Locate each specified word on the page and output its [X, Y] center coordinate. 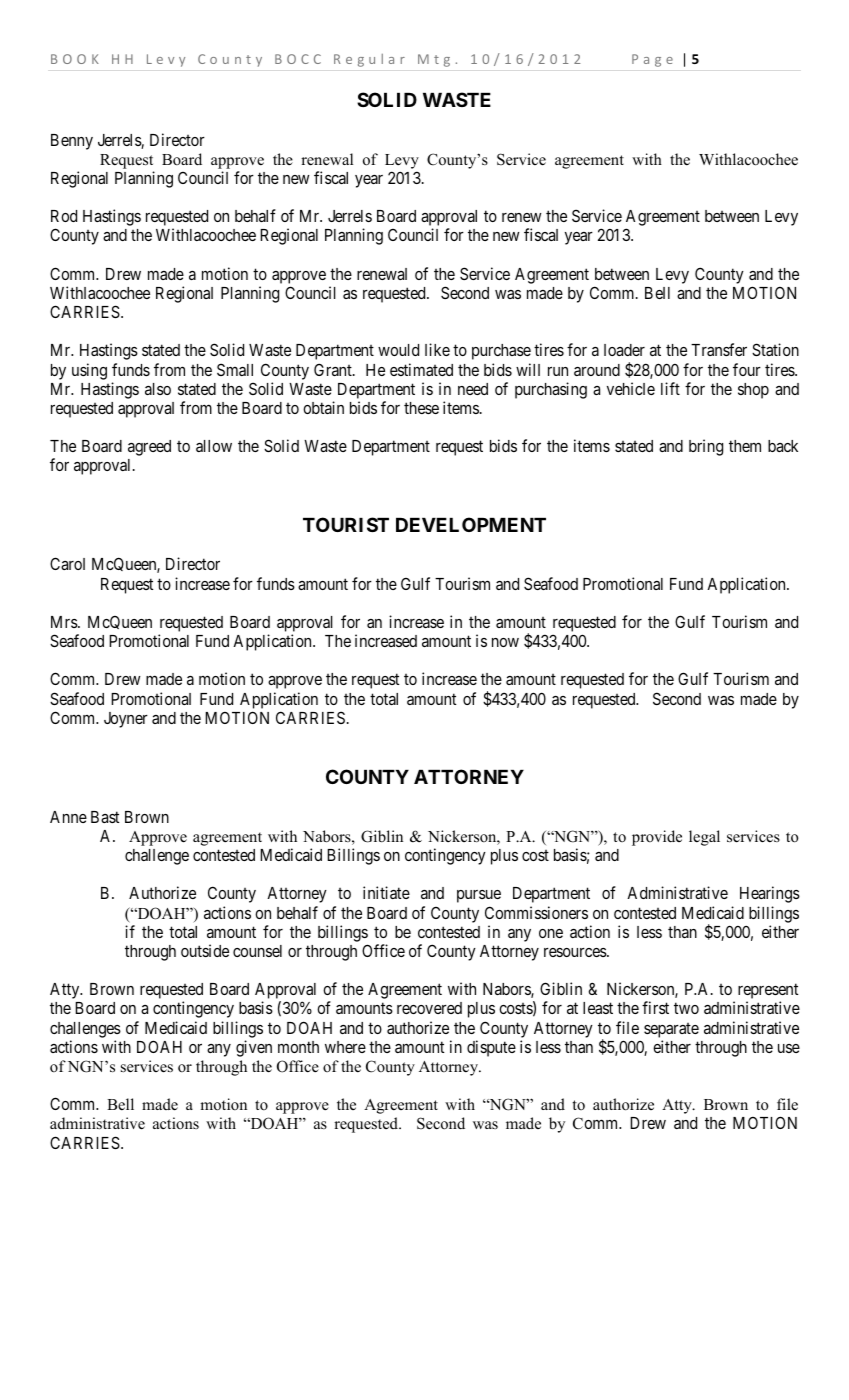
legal [704, 838]
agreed [149, 448]
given [254, 1048]
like [437, 349]
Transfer [719, 349]
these [421, 408]
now [505, 642]
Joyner [126, 720]
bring [706, 447]
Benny [72, 142]
